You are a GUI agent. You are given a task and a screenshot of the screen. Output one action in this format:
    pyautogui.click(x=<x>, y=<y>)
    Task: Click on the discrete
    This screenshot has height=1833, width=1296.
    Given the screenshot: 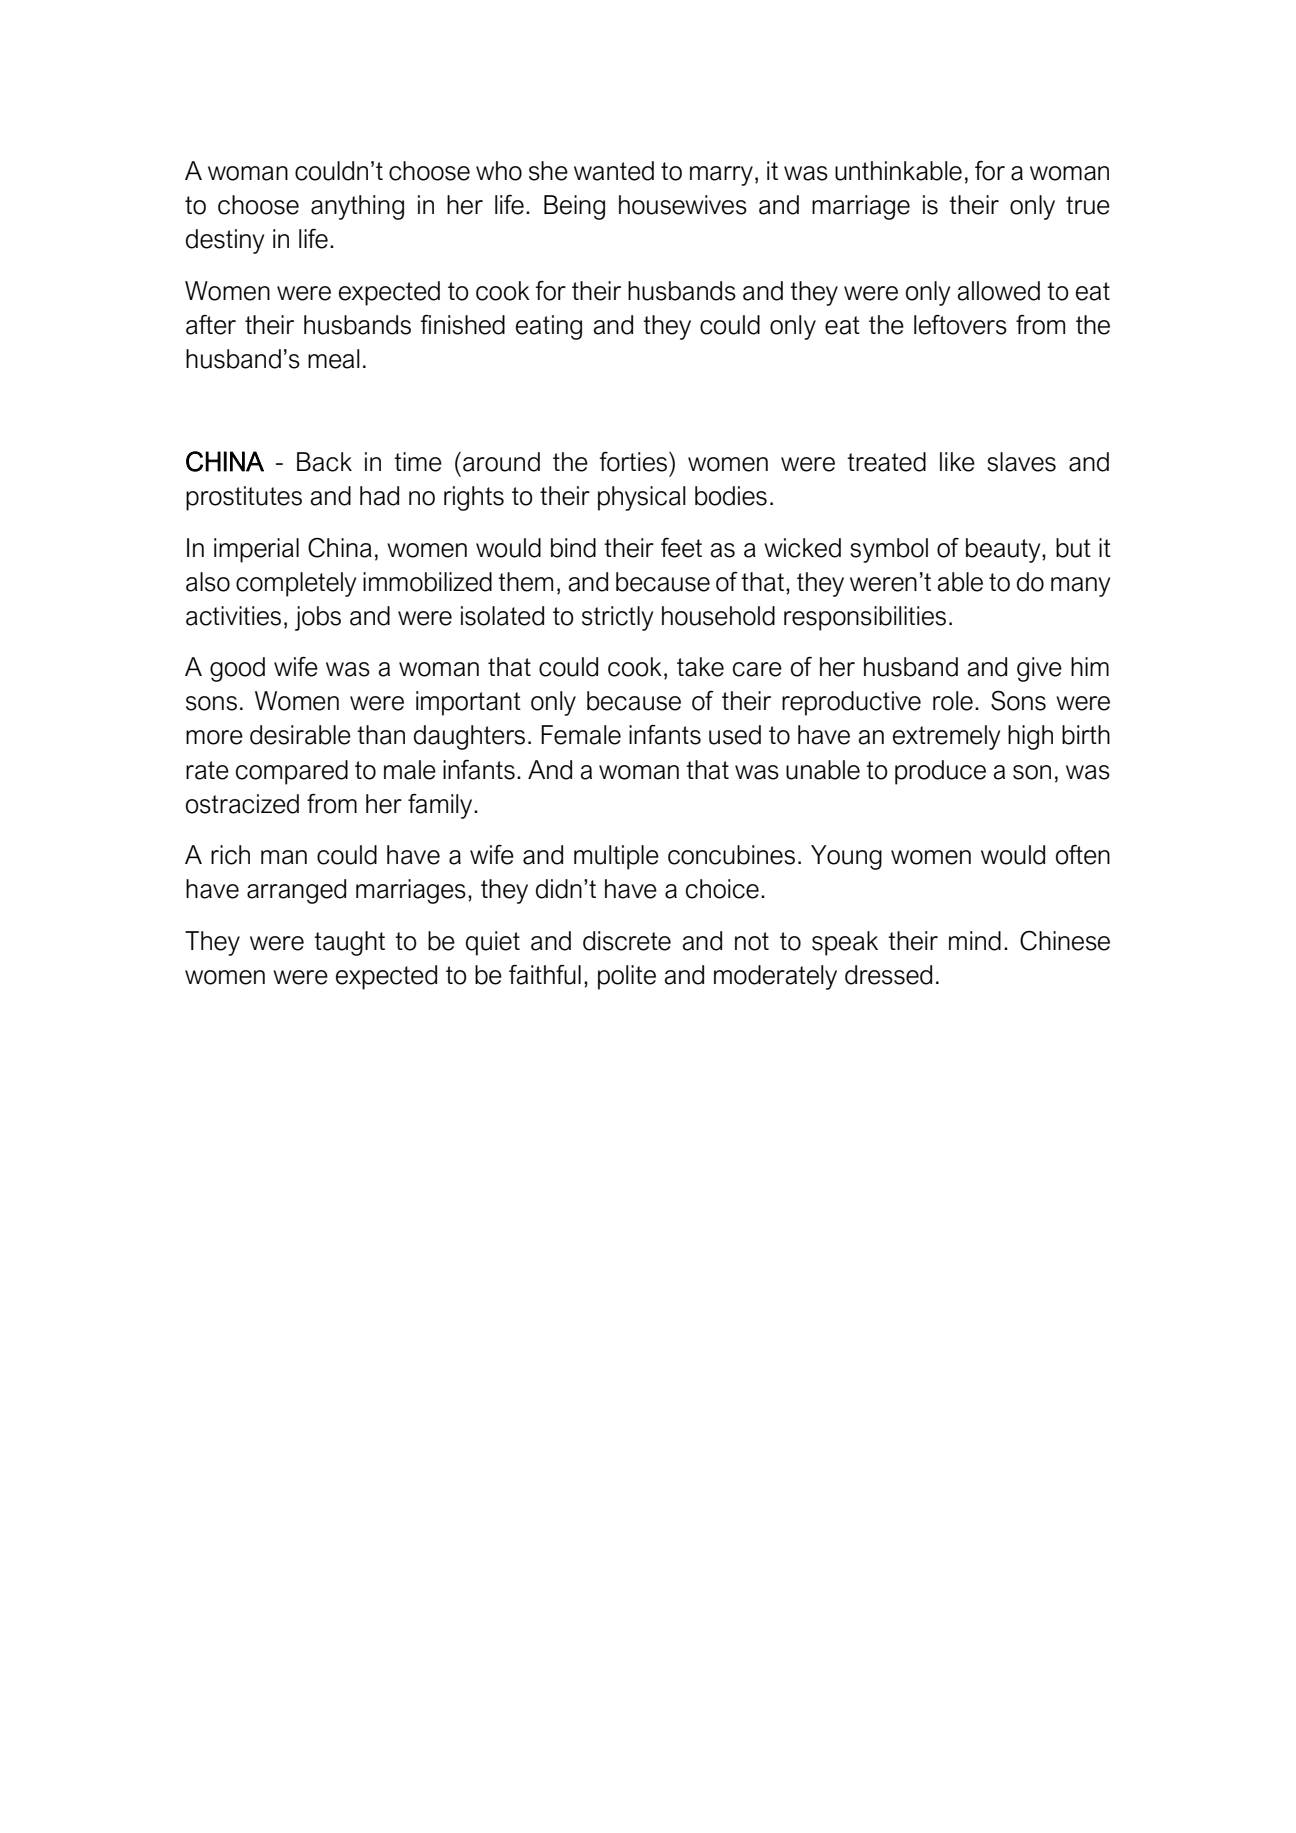 What is the action you would take?
    pyautogui.click(x=627, y=941)
